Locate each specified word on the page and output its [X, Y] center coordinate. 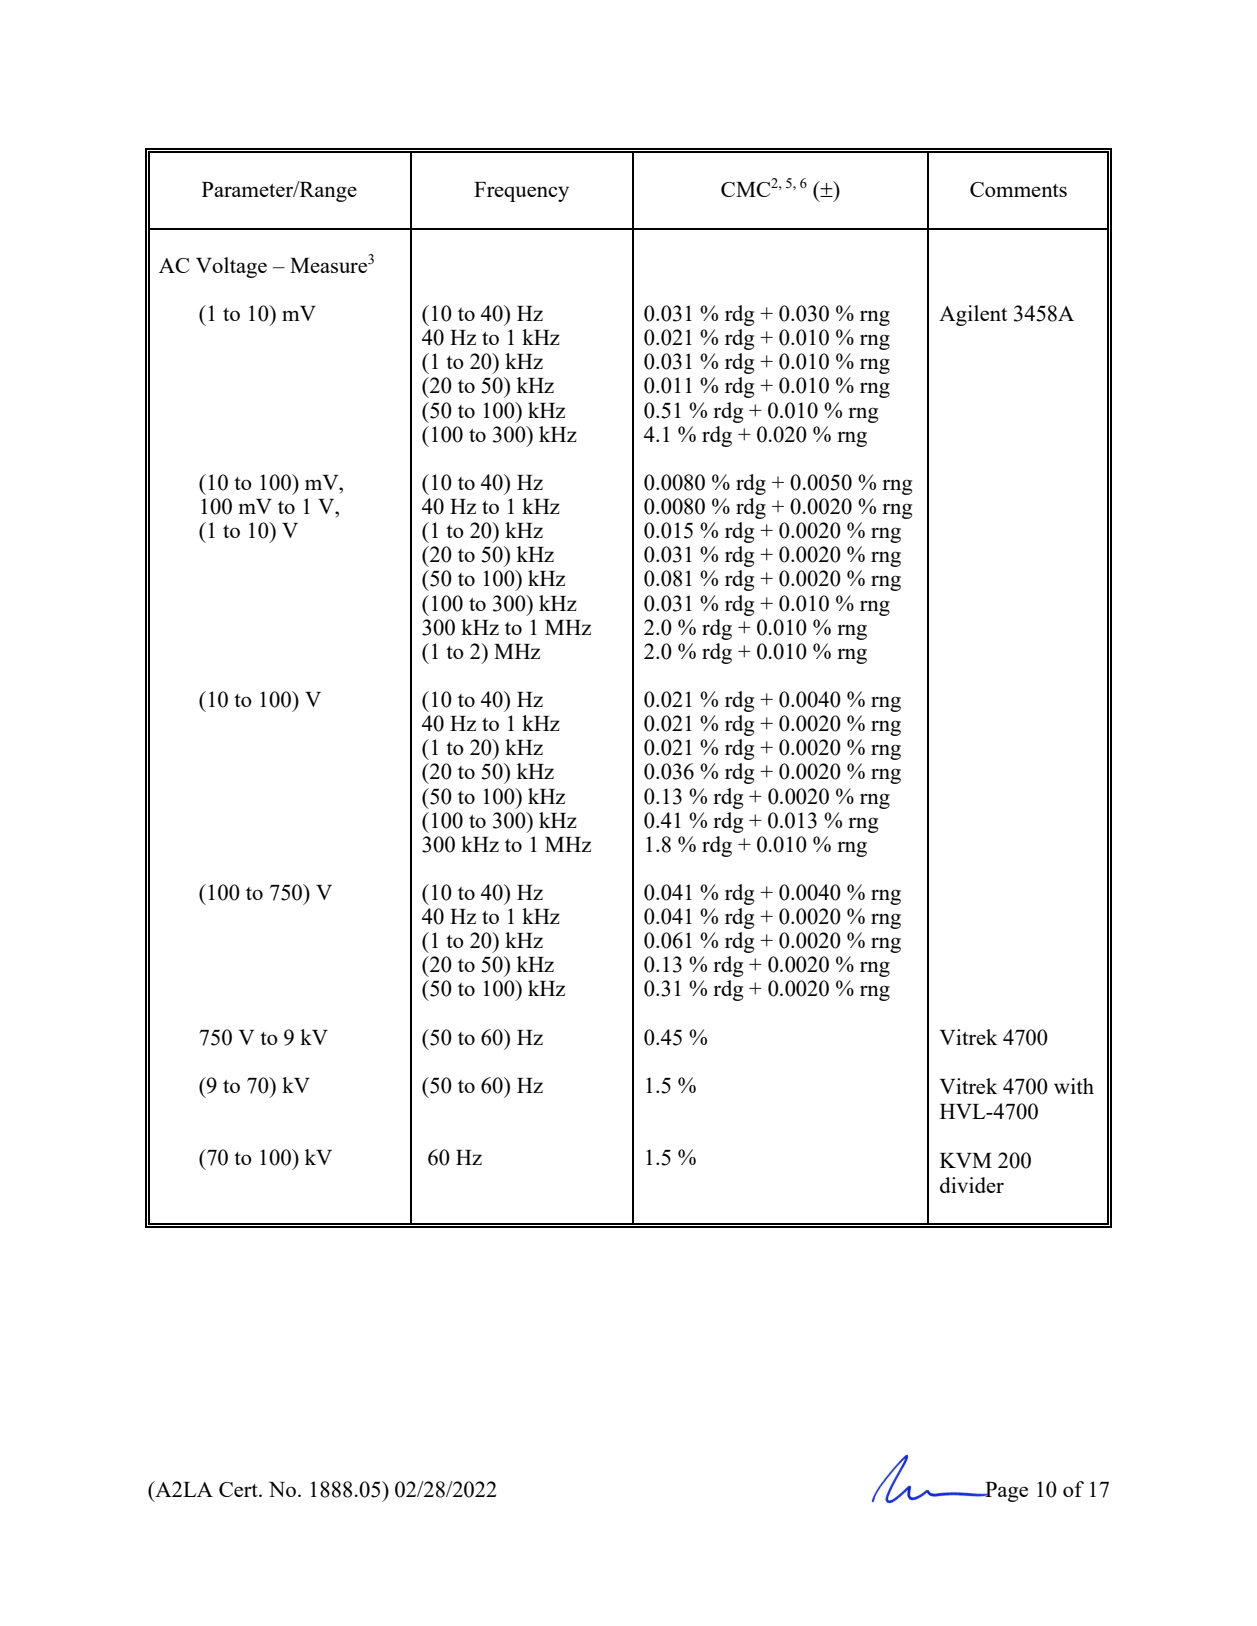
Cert [239, 1489]
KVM [966, 1160]
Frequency [521, 192]
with [1074, 1086]
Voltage [231, 267]
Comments [1018, 189]
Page [1005, 1492]
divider [972, 1185]
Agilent [973, 315]
